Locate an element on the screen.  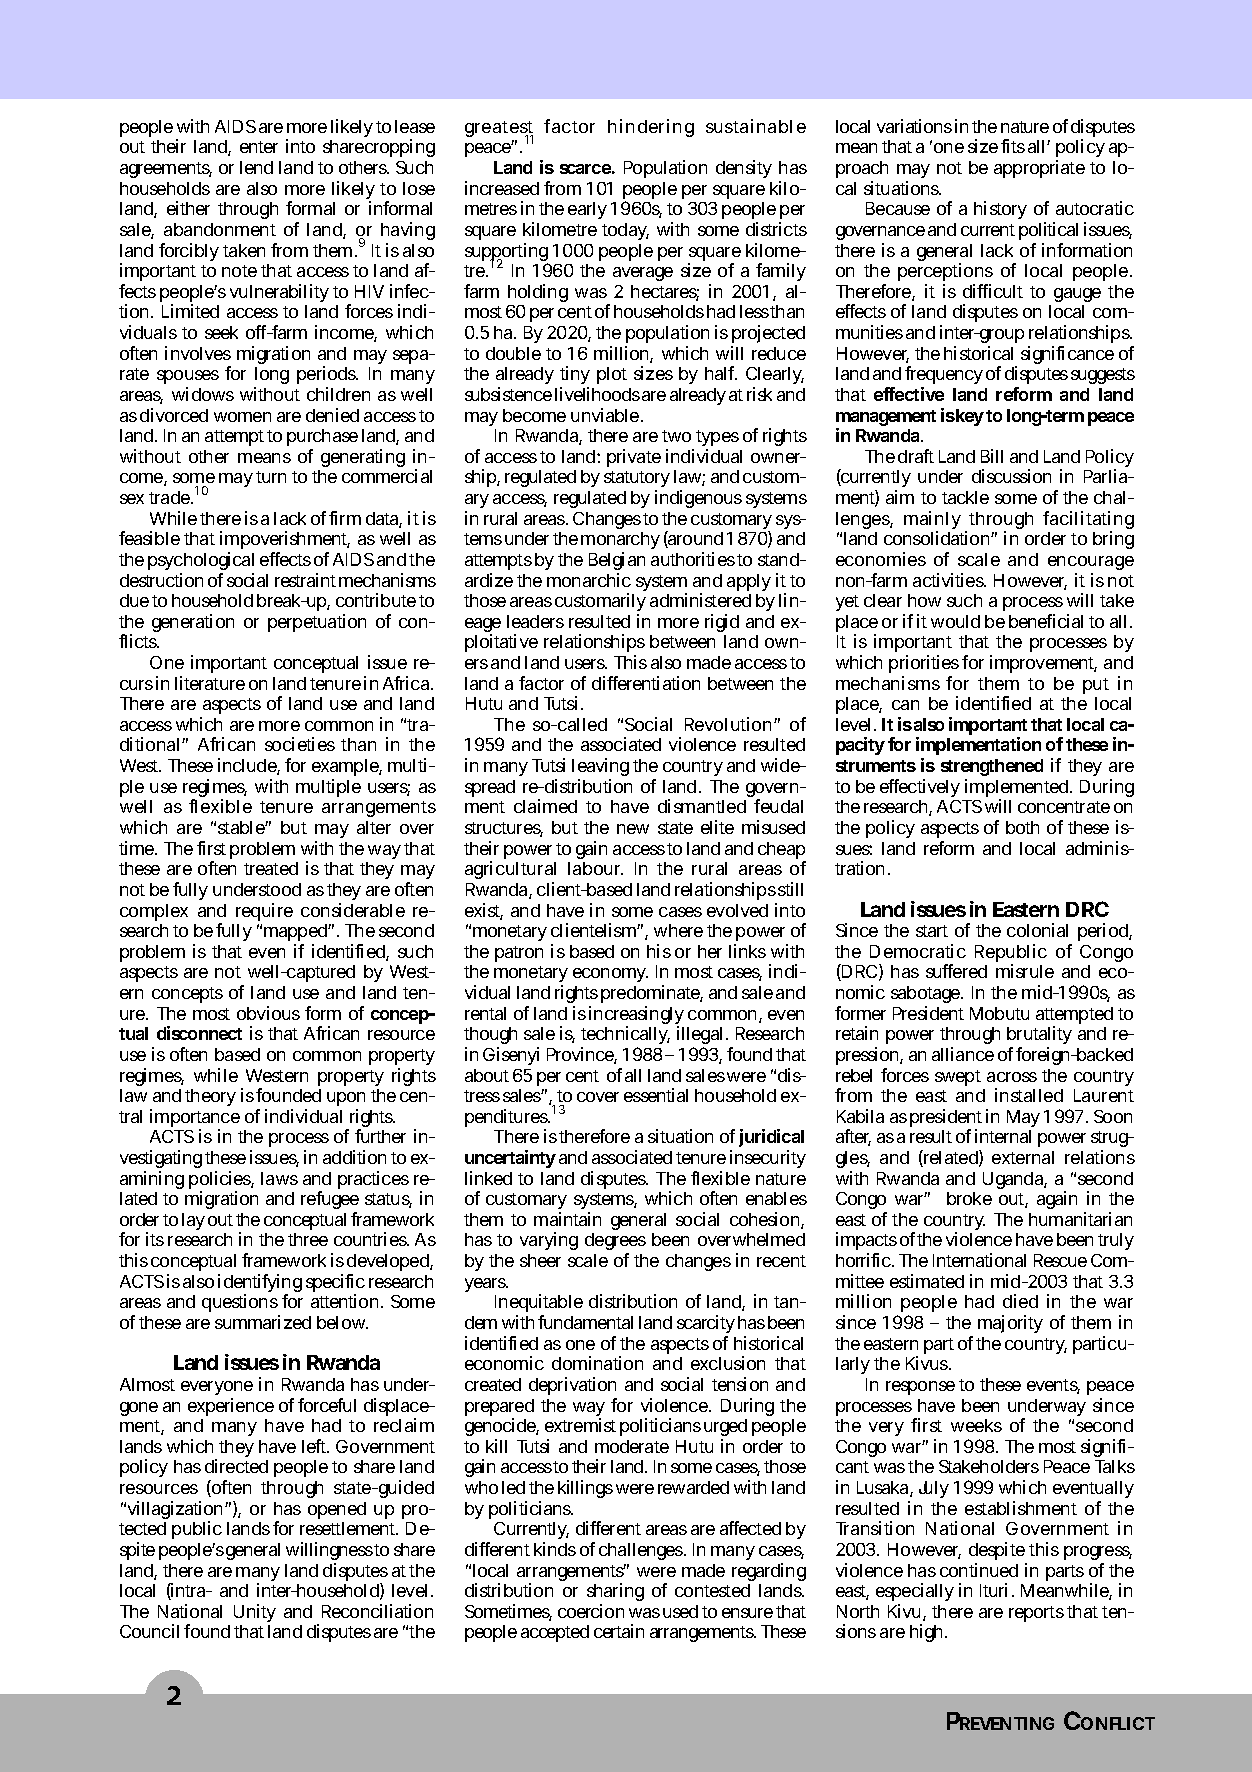
tackle is located at coordinates (965, 497).
